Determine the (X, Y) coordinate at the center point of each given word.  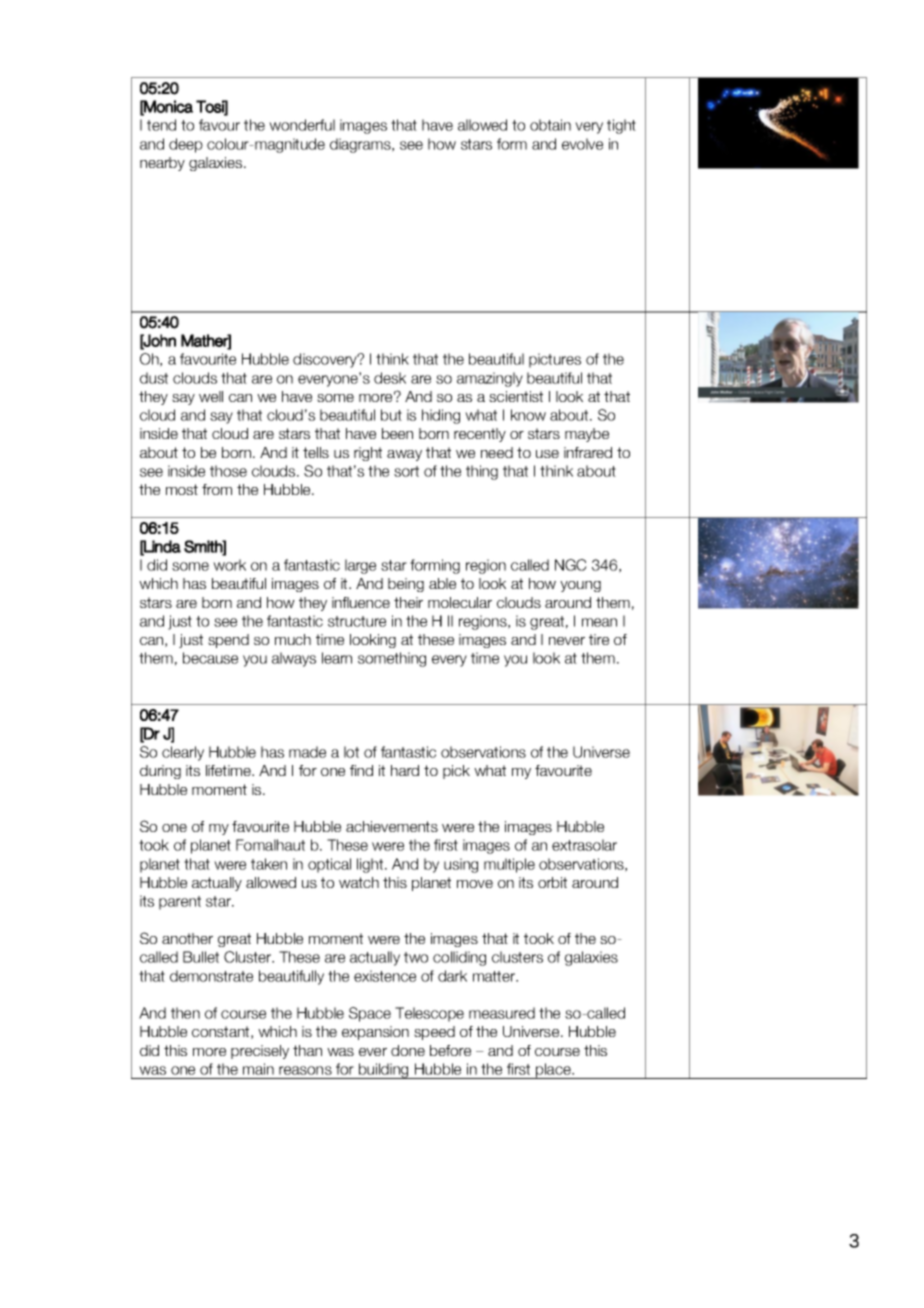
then (185, 1013)
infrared (588, 452)
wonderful (302, 125)
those (228, 471)
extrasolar (584, 845)
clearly (183, 753)
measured (502, 1013)
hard (405, 770)
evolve (582, 144)
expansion (375, 1033)
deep (186, 145)
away (404, 455)
